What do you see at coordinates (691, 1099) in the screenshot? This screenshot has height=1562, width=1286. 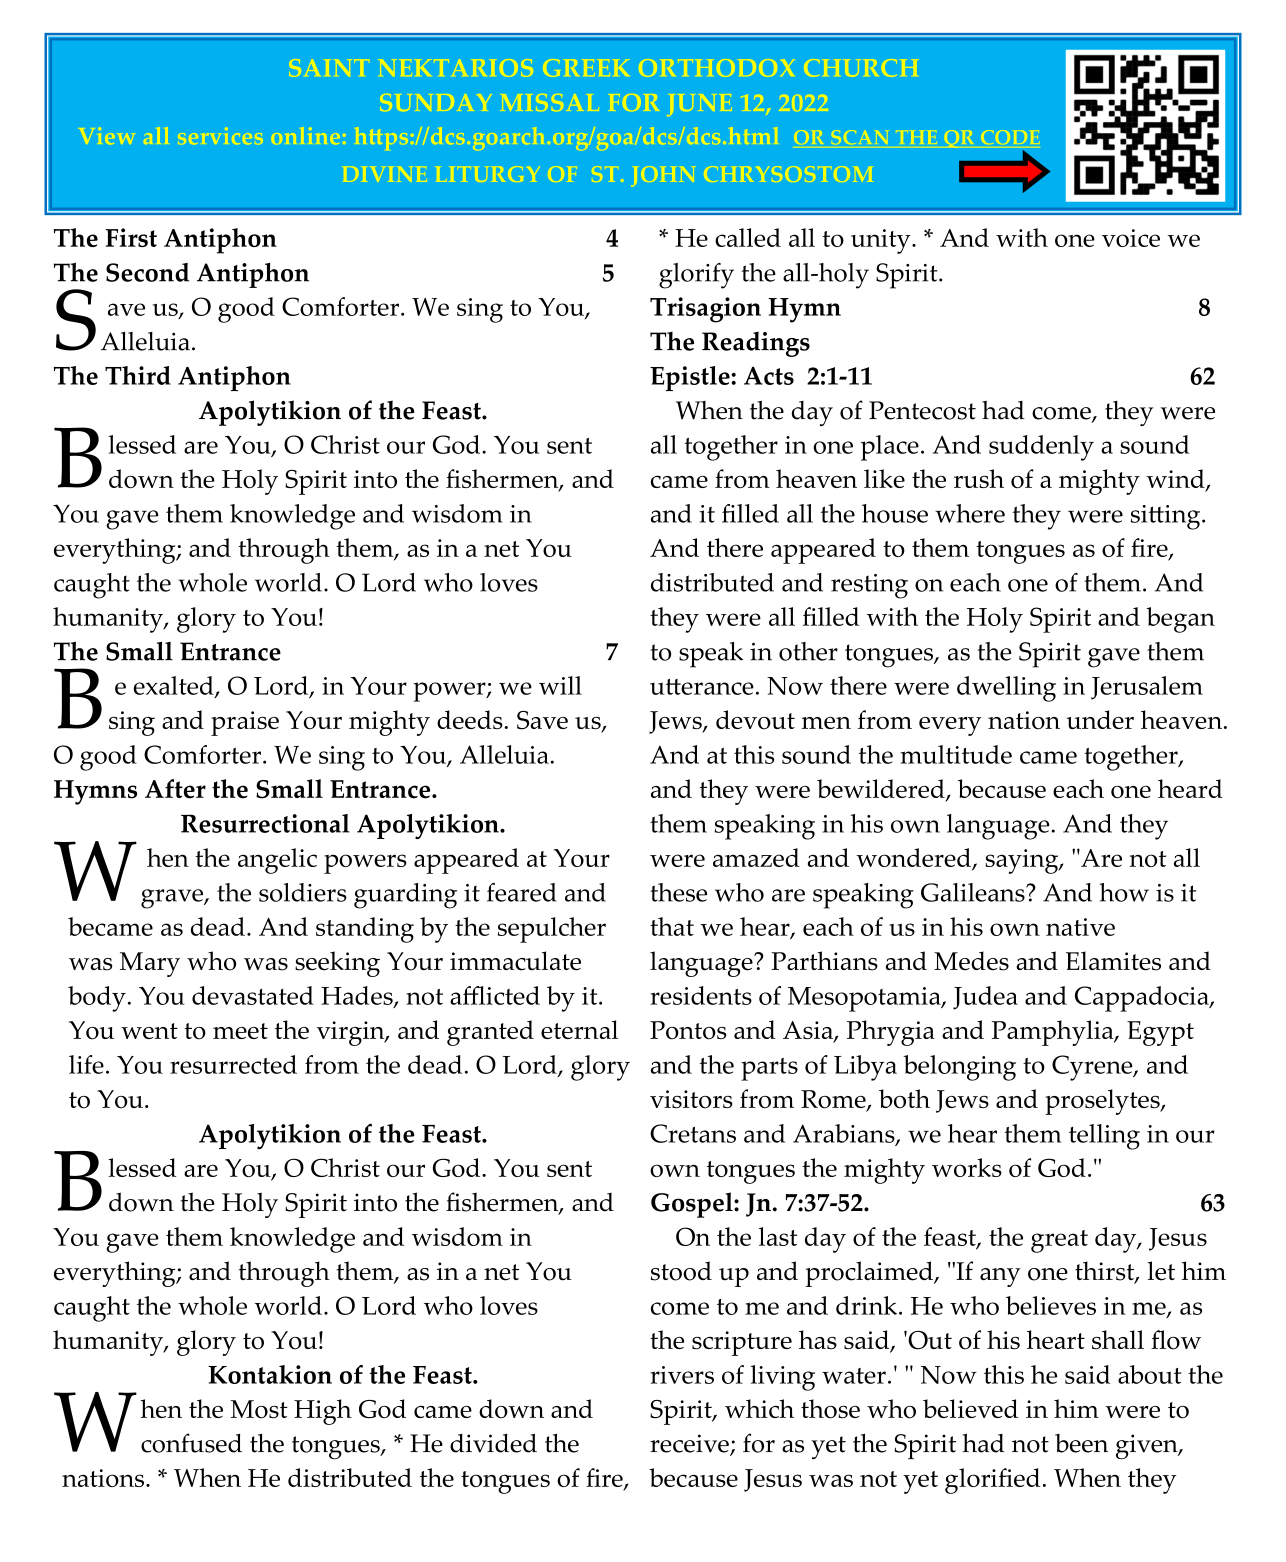 I see `visitors` at bounding box center [691, 1099].
